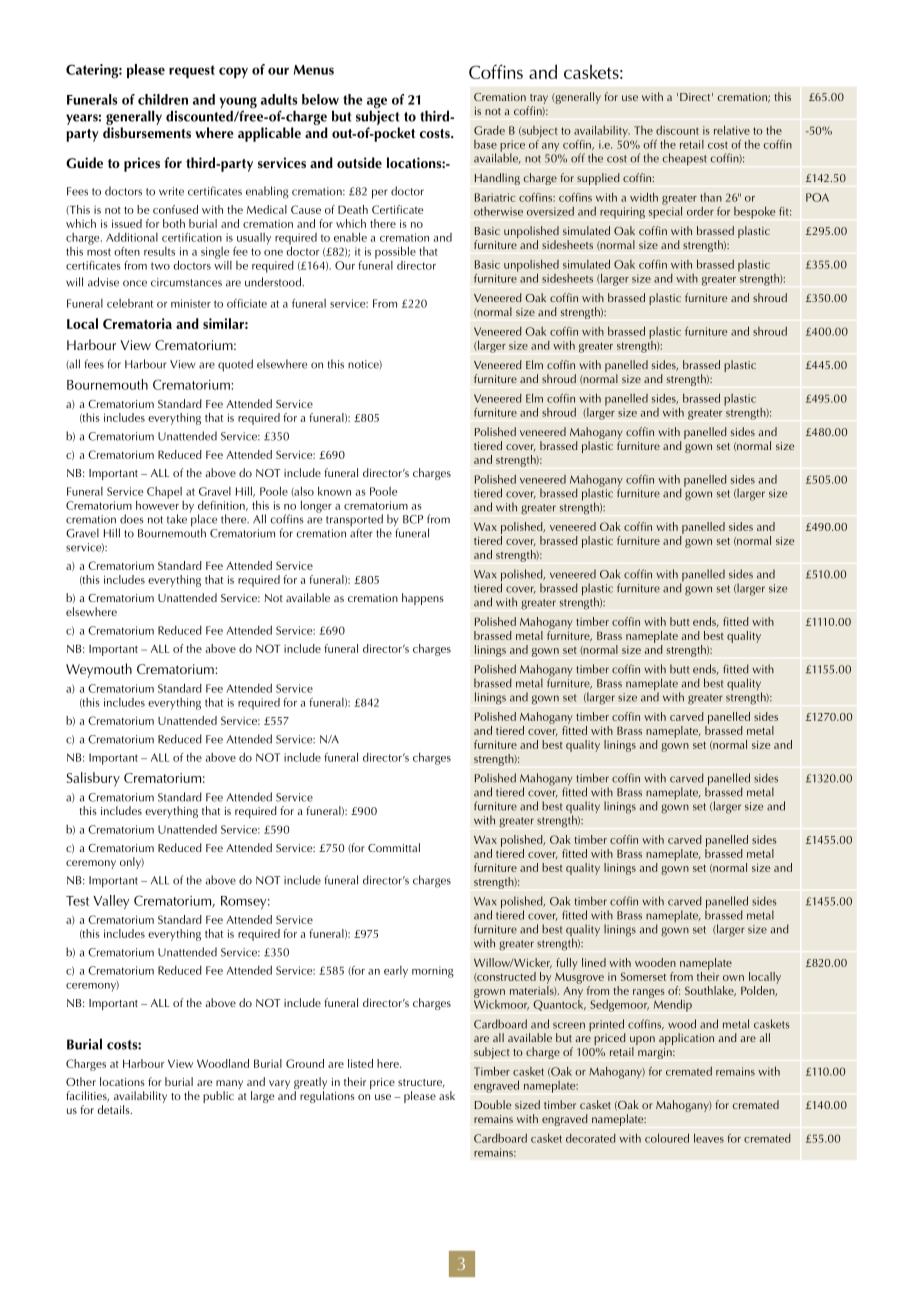 The image size is (924, 1308). Describe the element at coordinates (395, 252) in the screenshot. I see `possible` at that location.
